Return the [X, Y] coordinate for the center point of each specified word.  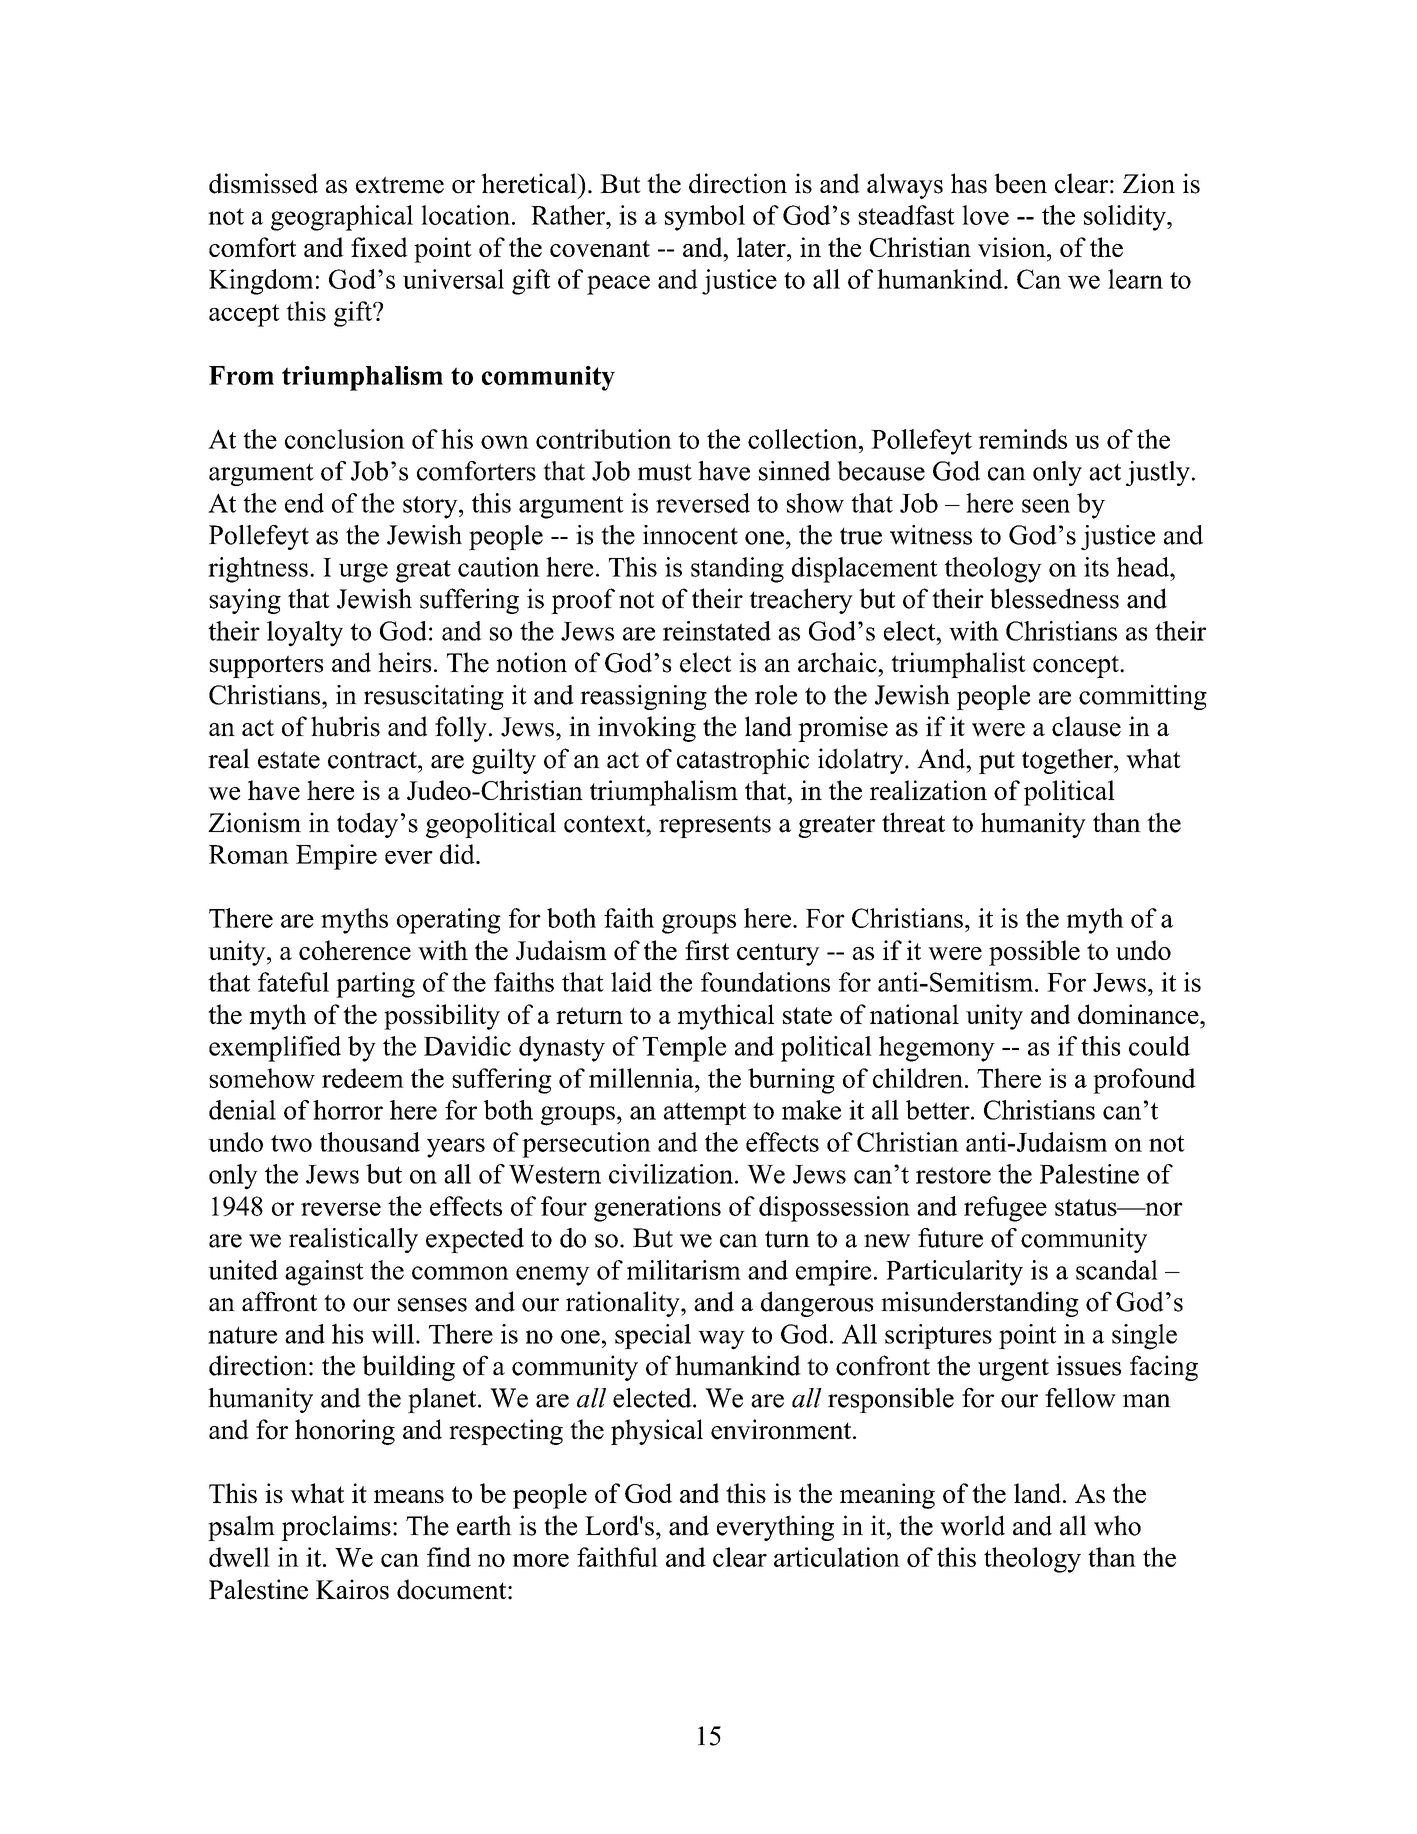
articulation [837, 1557]
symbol [705, 218]
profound [1144, 1081]
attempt [705, 1113]
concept [1077, 666]
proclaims [336, 1528]
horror [348, 1110]
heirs [404, 662]
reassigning [643, 697]
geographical [342, 218]
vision [1013, 247]
